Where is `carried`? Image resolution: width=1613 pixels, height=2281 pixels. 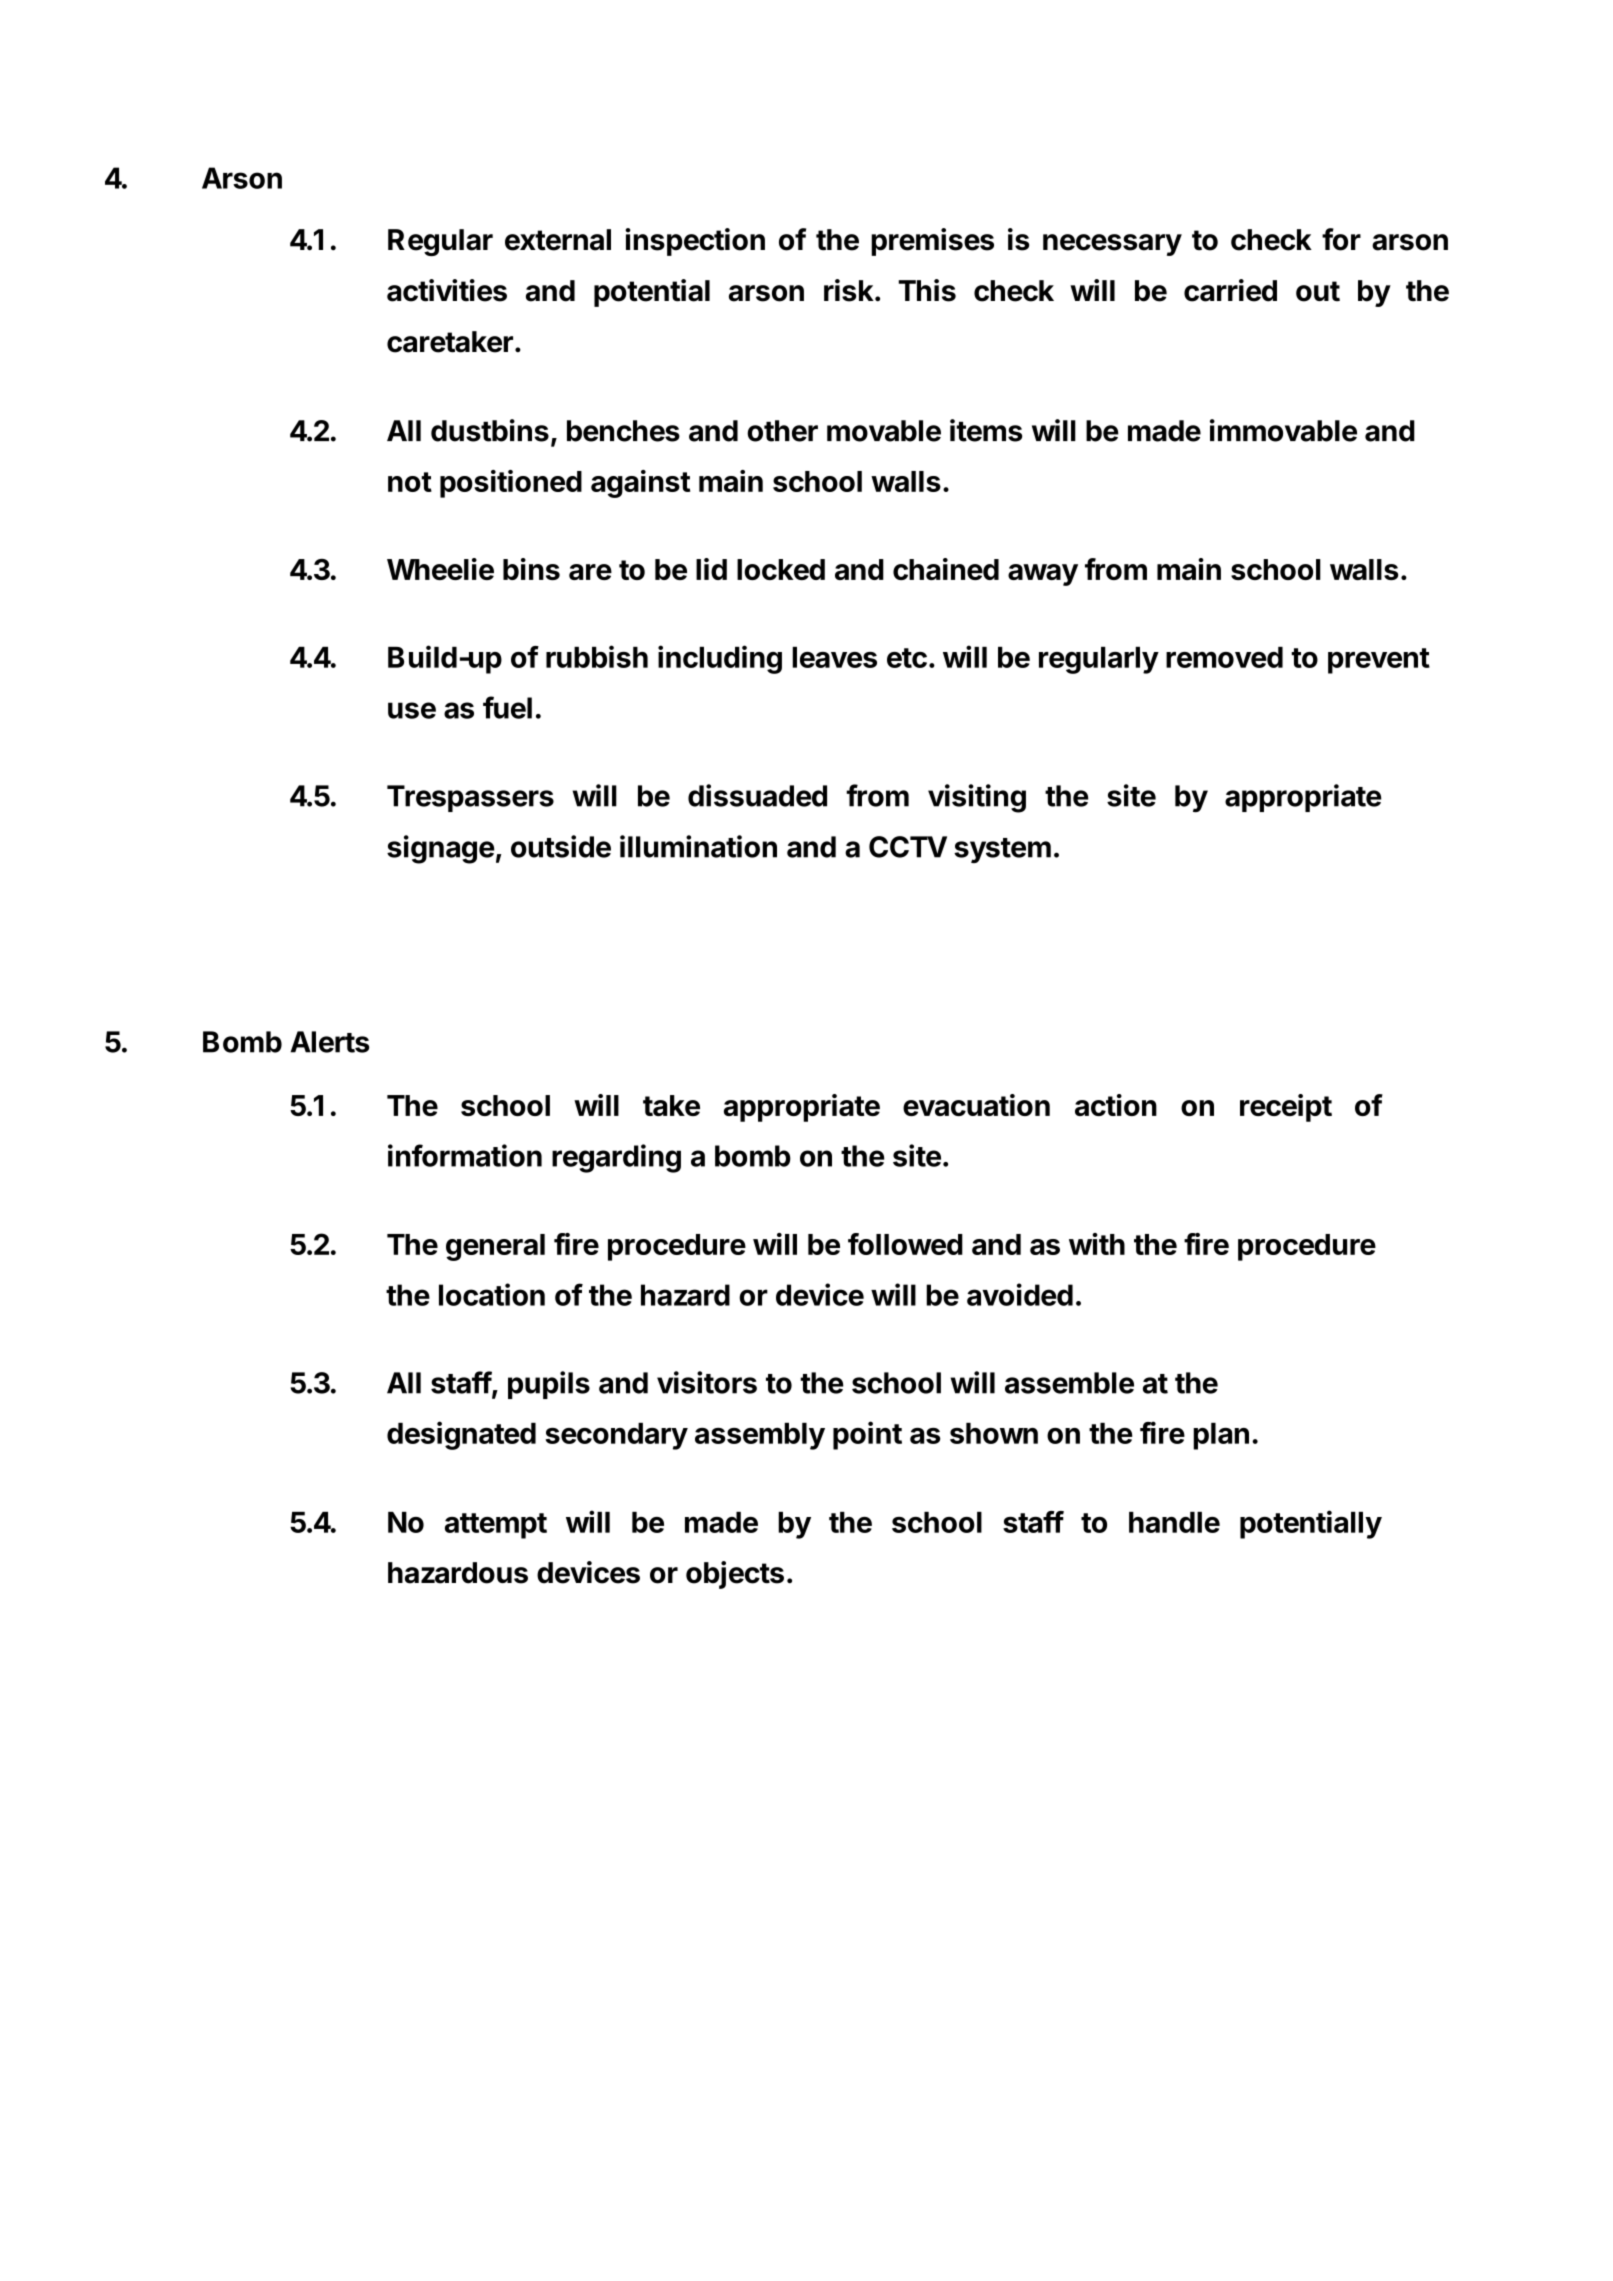 carried is located at coordinates (1230, 290).
